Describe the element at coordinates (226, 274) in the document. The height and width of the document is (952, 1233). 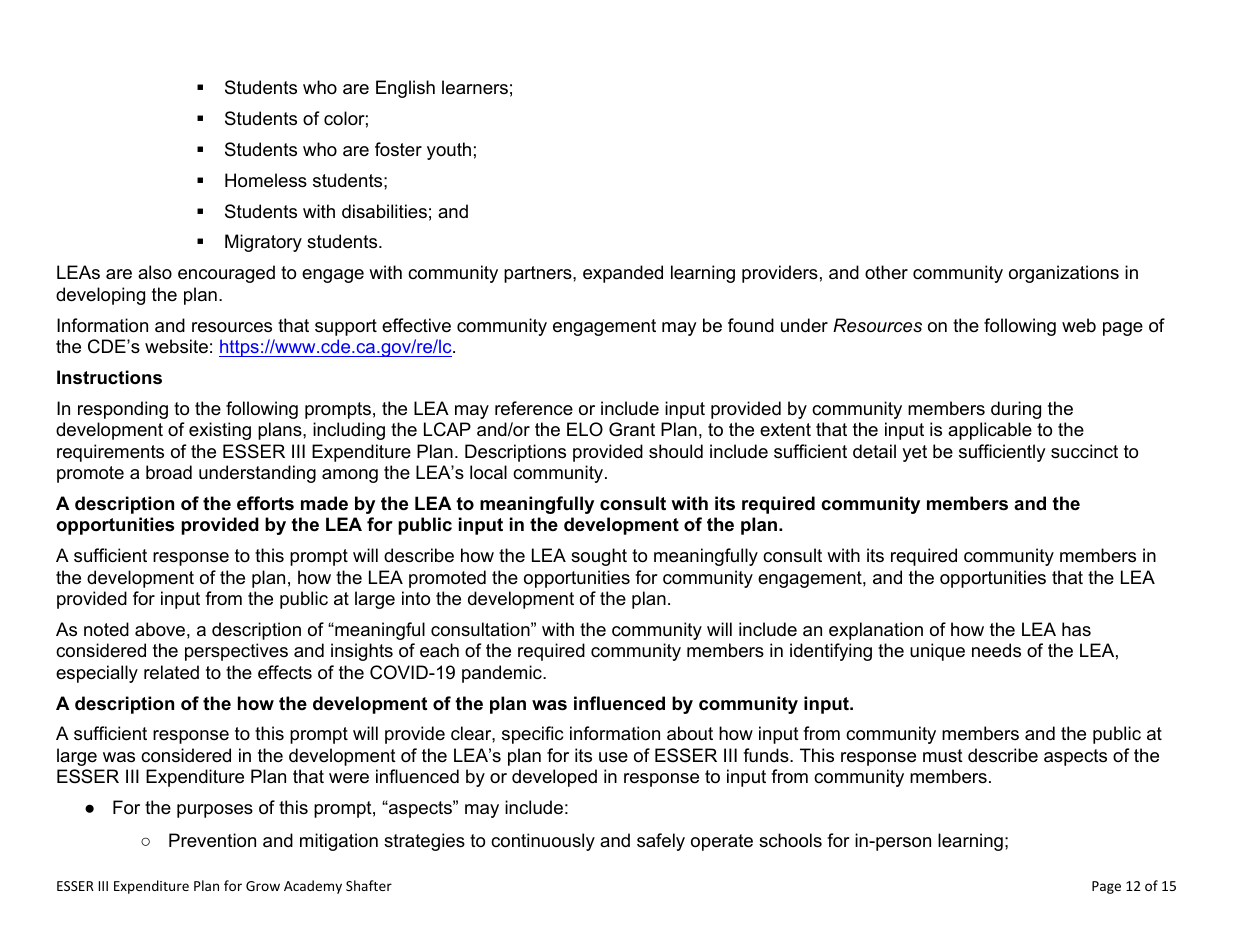
I see `encouraged` at that location.
